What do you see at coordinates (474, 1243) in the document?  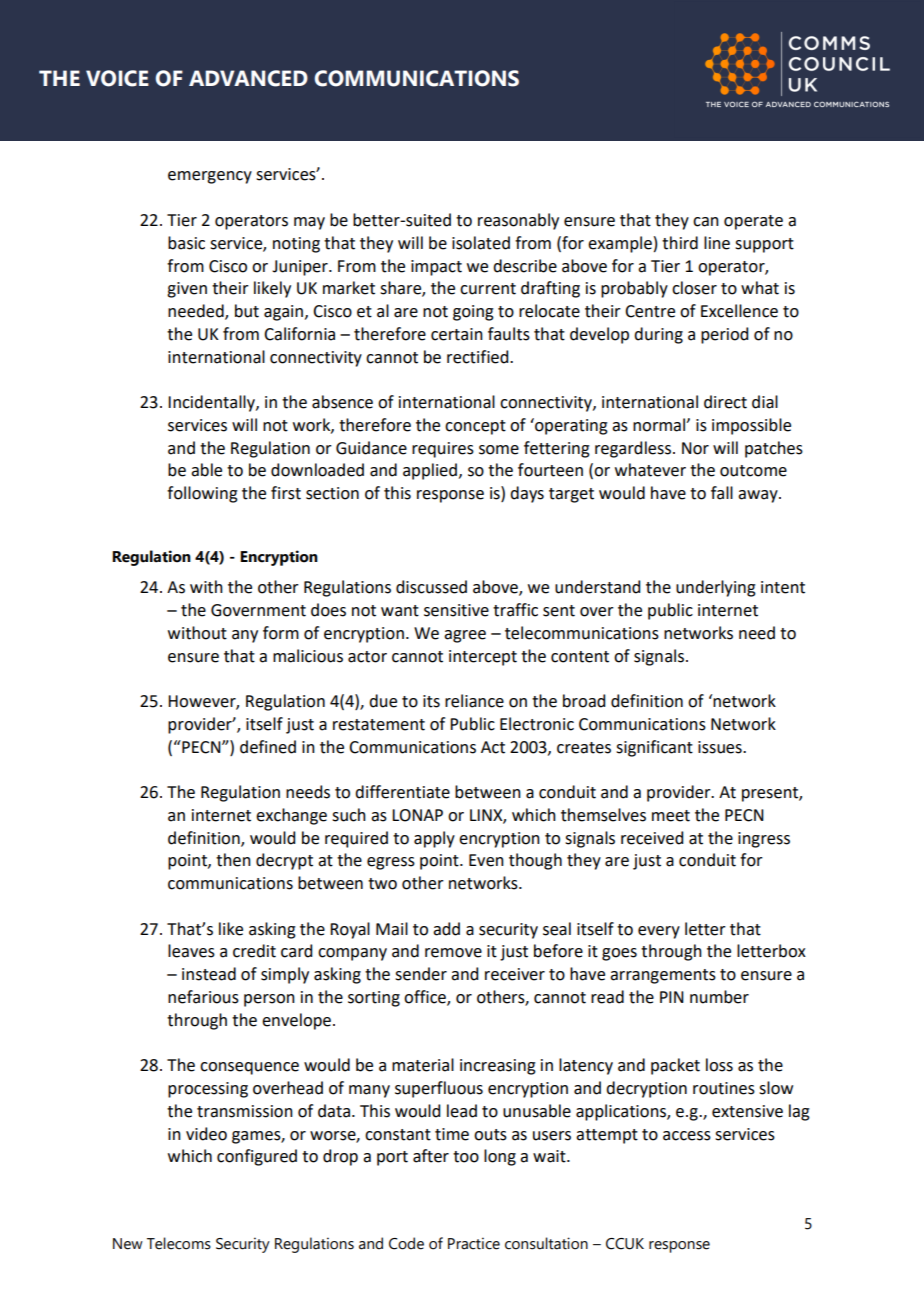 I see `Practice` at bounding box center [474, 1243].
